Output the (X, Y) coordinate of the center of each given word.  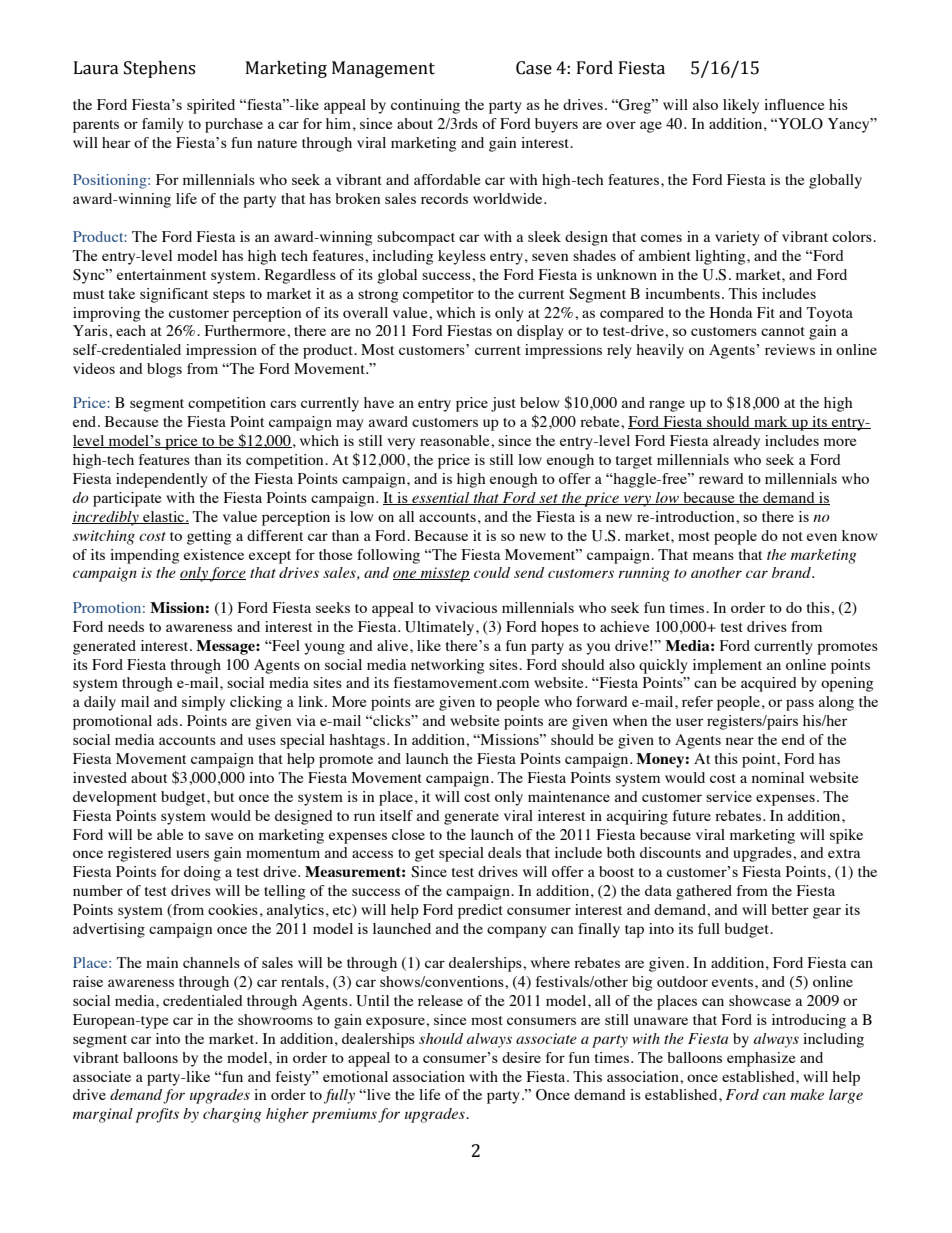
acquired (769, 684)
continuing (425, 106)
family (163, 125)
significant (174, 295)
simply (203, 703)
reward (721, 478)
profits (157, 1115)
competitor (438, 295)
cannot (783, 331)
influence (794, 104)
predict (480, 911)
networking (448, 666)
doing (202, 873)
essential (441, 498)
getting (209, 537)
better (790, 909)
